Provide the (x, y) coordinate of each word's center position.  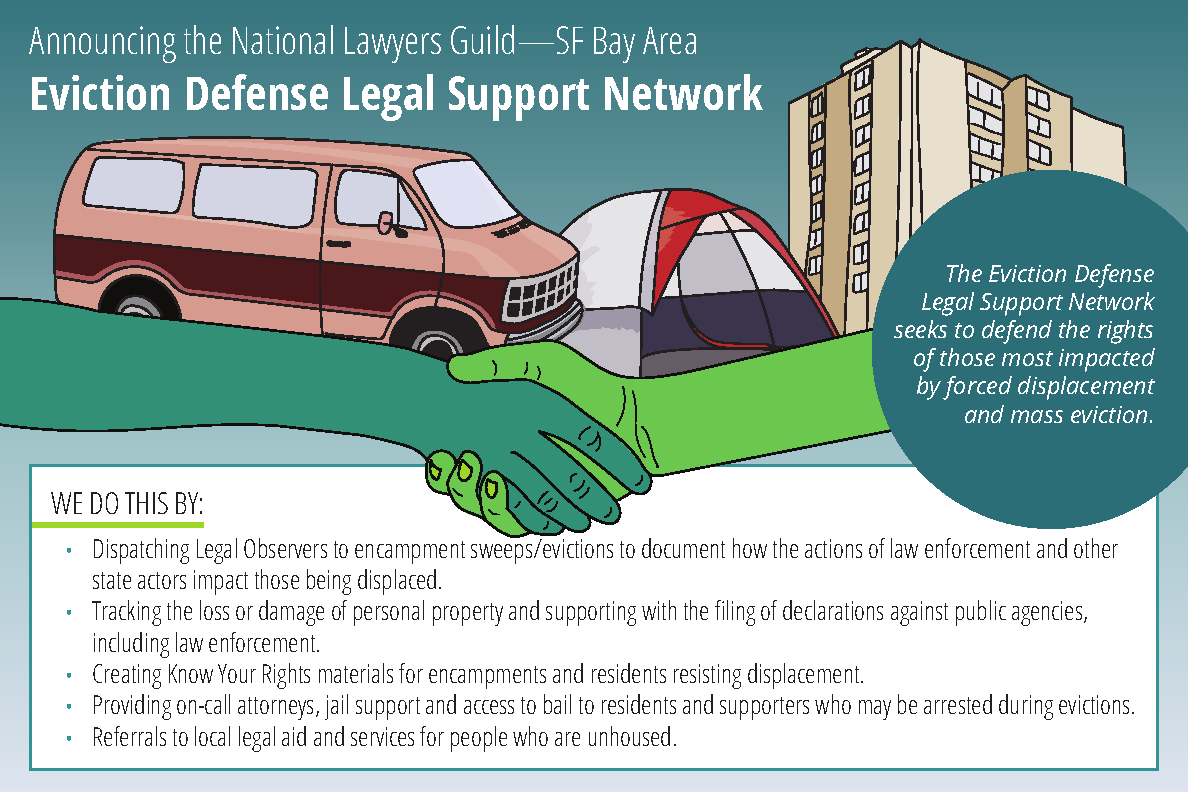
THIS (146, 503)
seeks (920, 329)
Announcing (102, 44)
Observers (285, 548)
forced (977, 388)
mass (1037, 416)
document (683, 548)
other (1096, 548)
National (283, 39)
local (212, 736)
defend (1017, 332)
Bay (614, 45)
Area (669, 40)
